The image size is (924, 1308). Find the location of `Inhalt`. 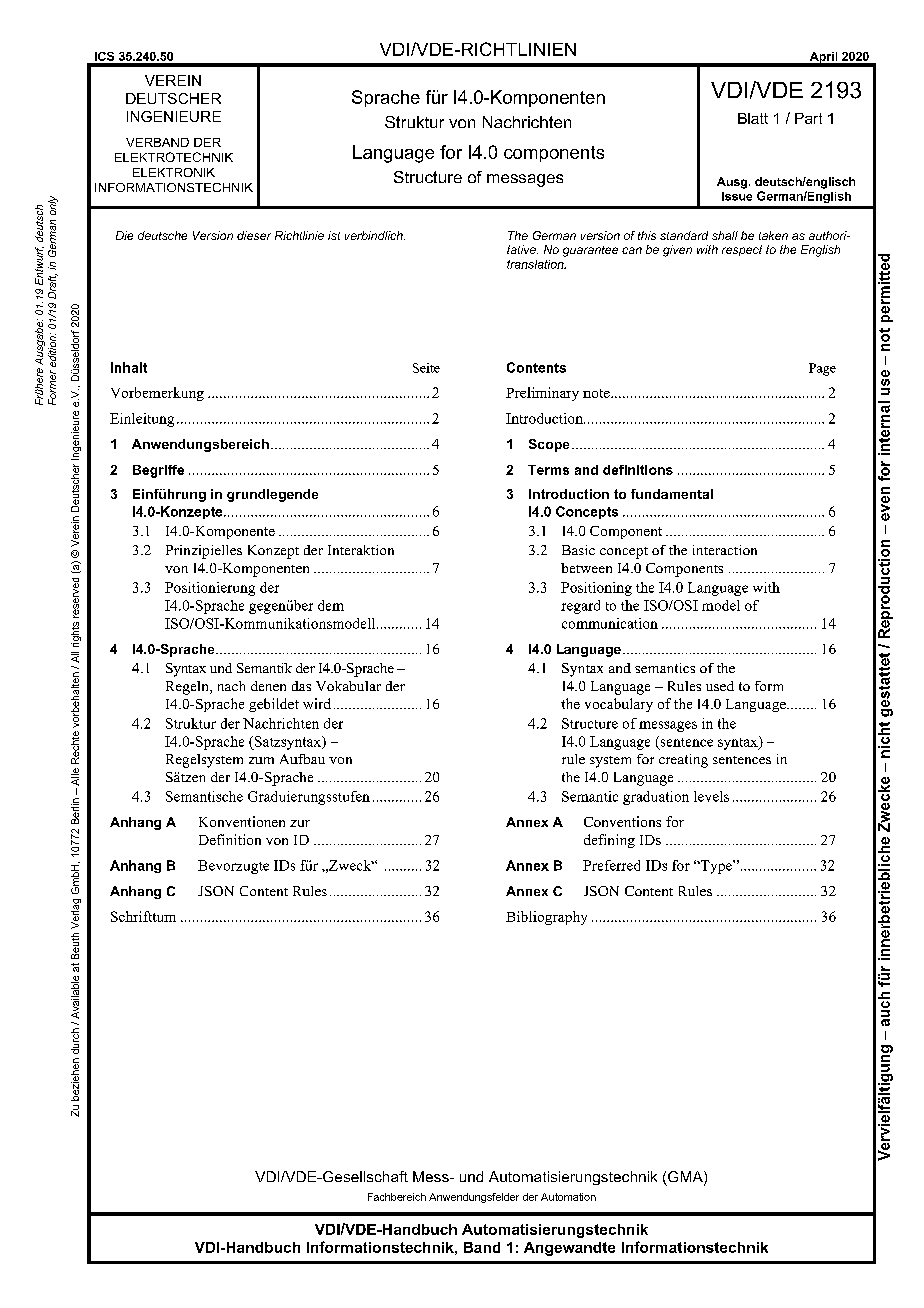

Inhalt is located at coordinates (129, 367).
